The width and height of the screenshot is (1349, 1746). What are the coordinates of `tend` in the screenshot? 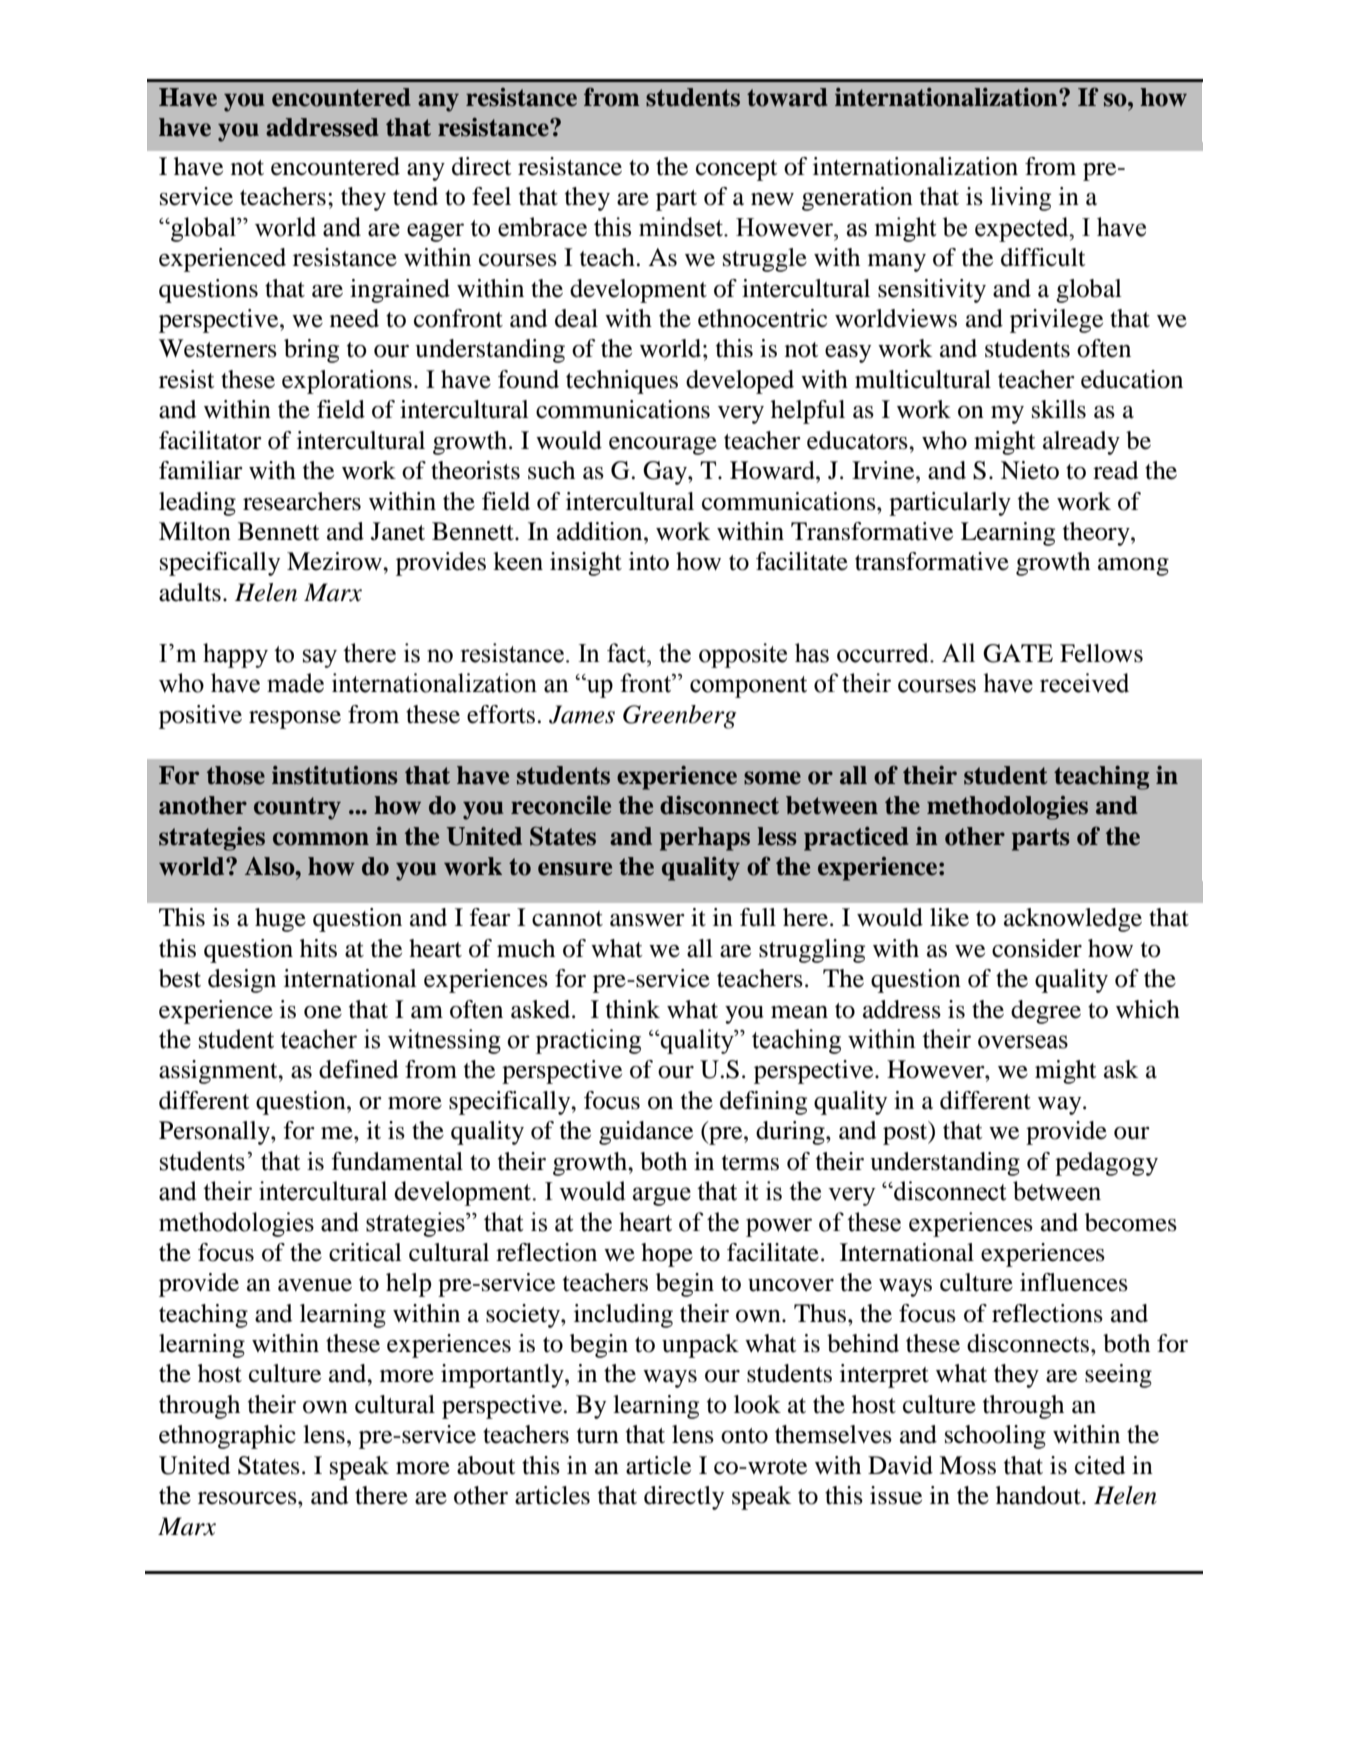 It's located at (415, 196).
